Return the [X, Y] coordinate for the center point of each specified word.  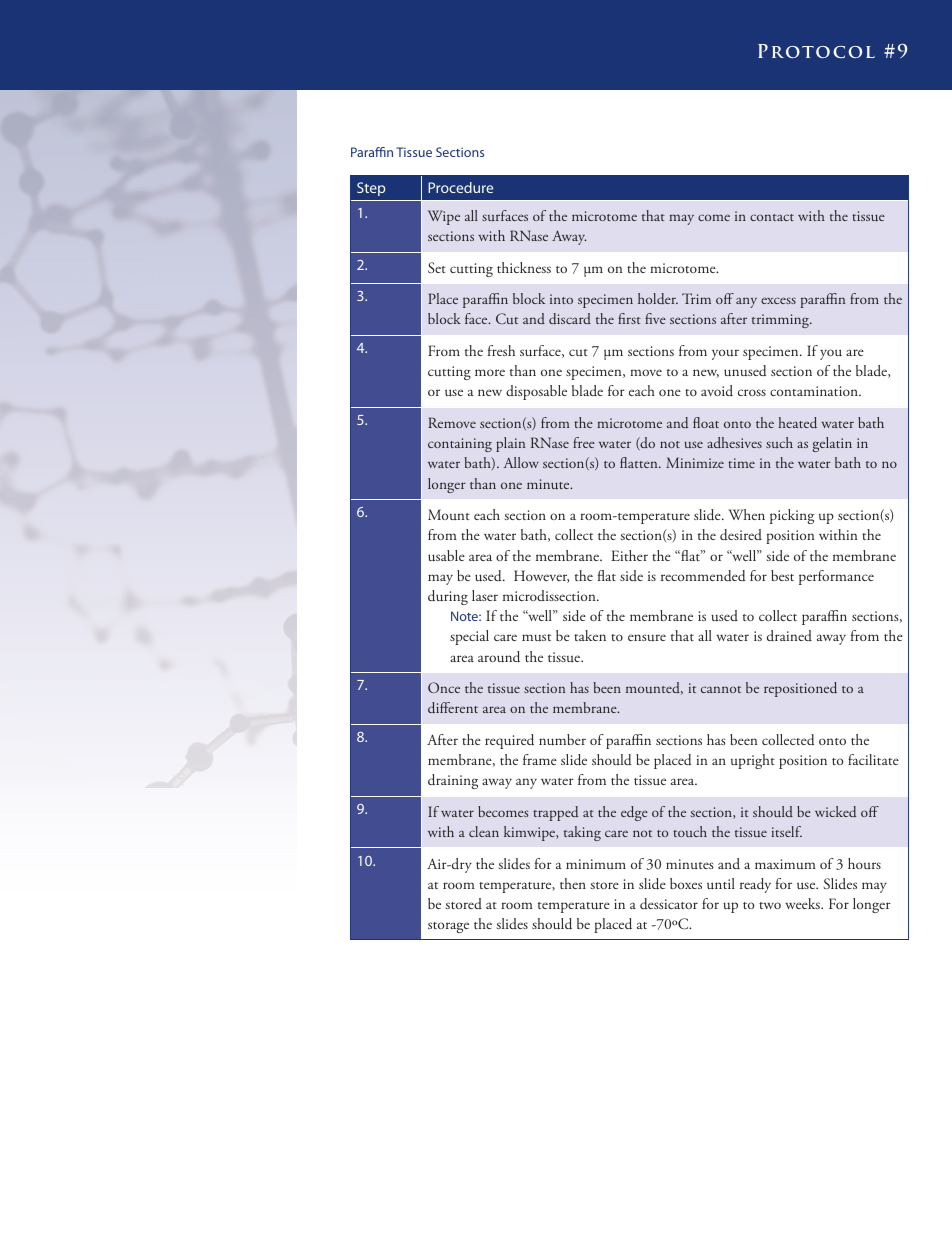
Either [629, 555]
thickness [524, 267]
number [562, 740]
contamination [815, 391]
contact [772, 217]
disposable [536, 392]
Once [444, 687]
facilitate [873, 759]
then [573, 883]
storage [448, 927]
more [490, 372]
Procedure [460, 187]
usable [446, 556]
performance [836, 577]
